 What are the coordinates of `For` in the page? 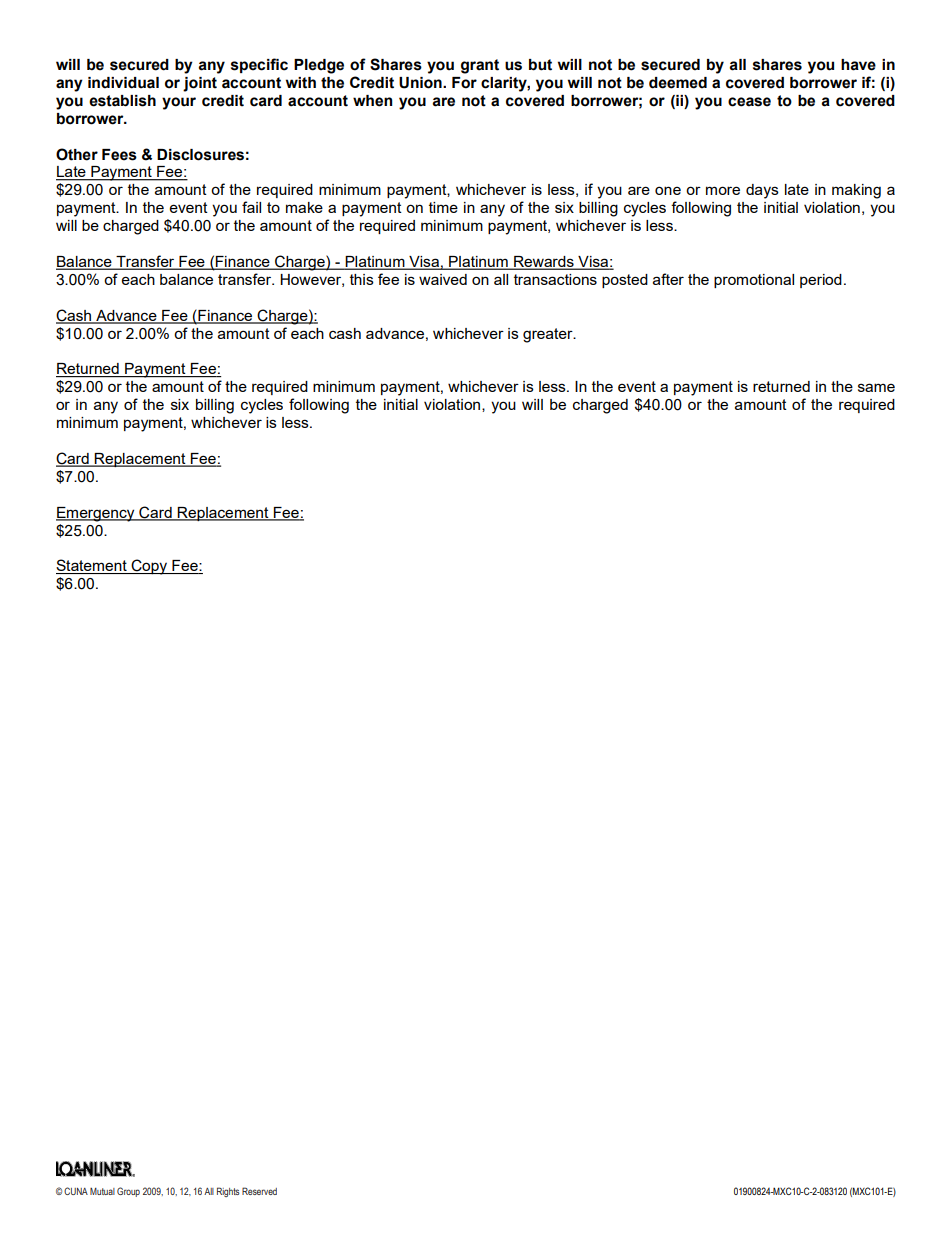 It's located at (464, 83).
